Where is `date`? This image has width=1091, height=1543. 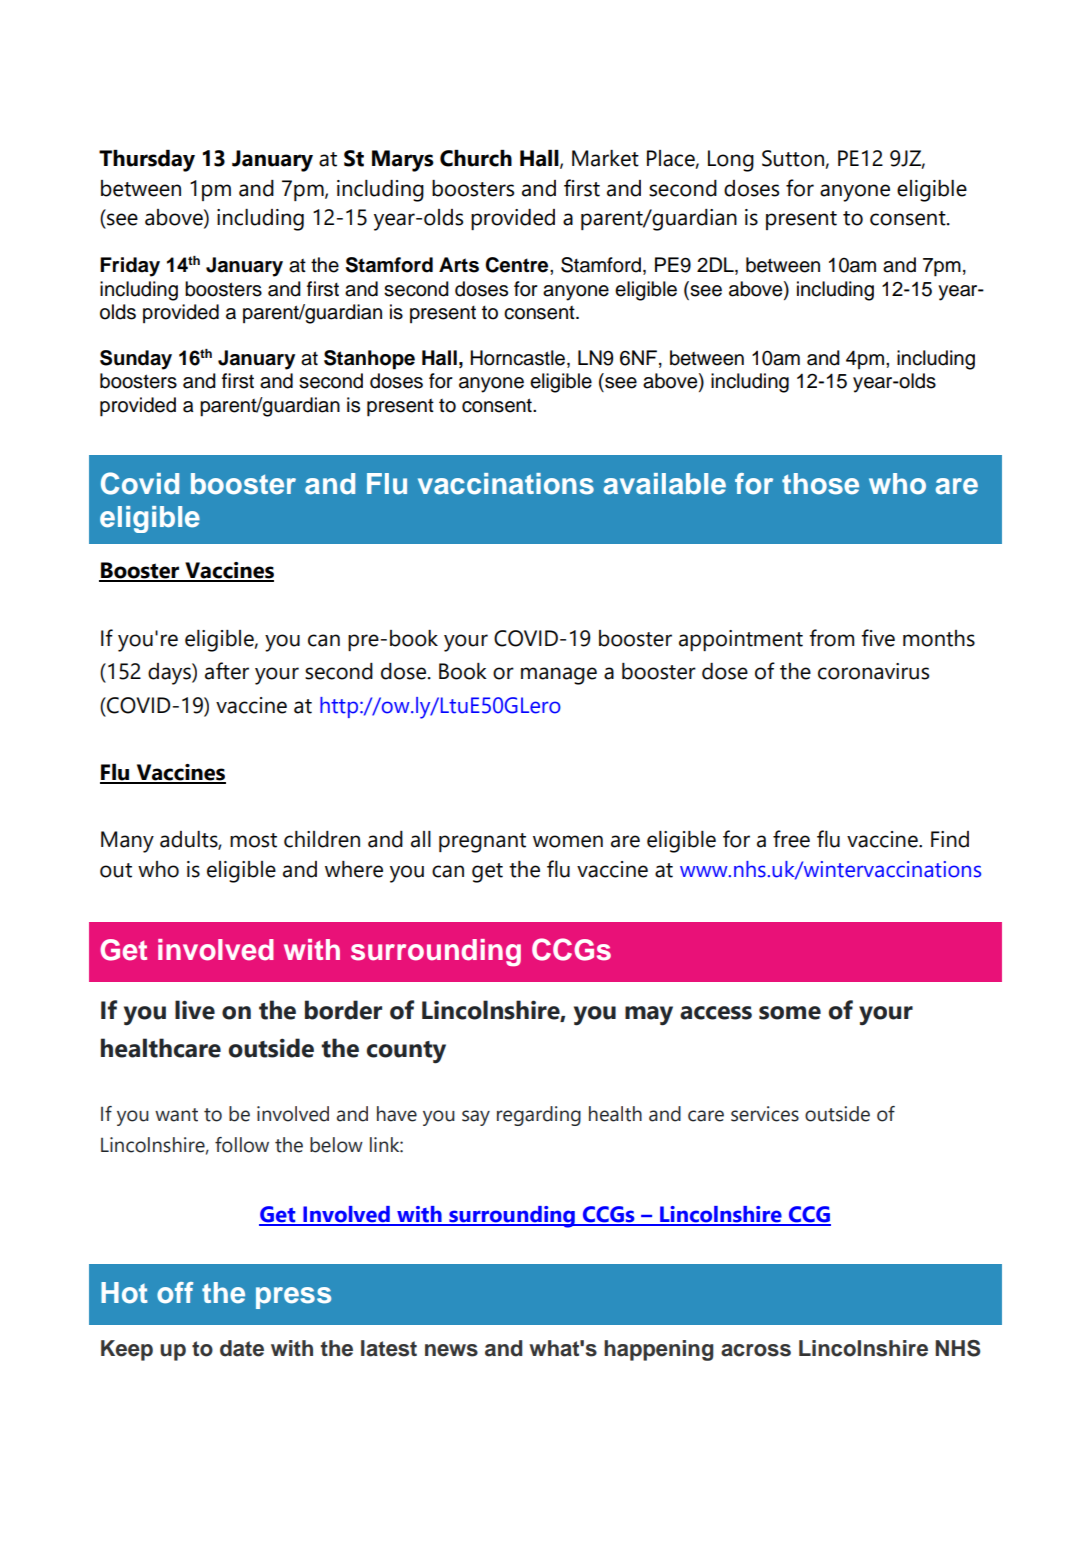
date is located at coordinates (242, 1348).
